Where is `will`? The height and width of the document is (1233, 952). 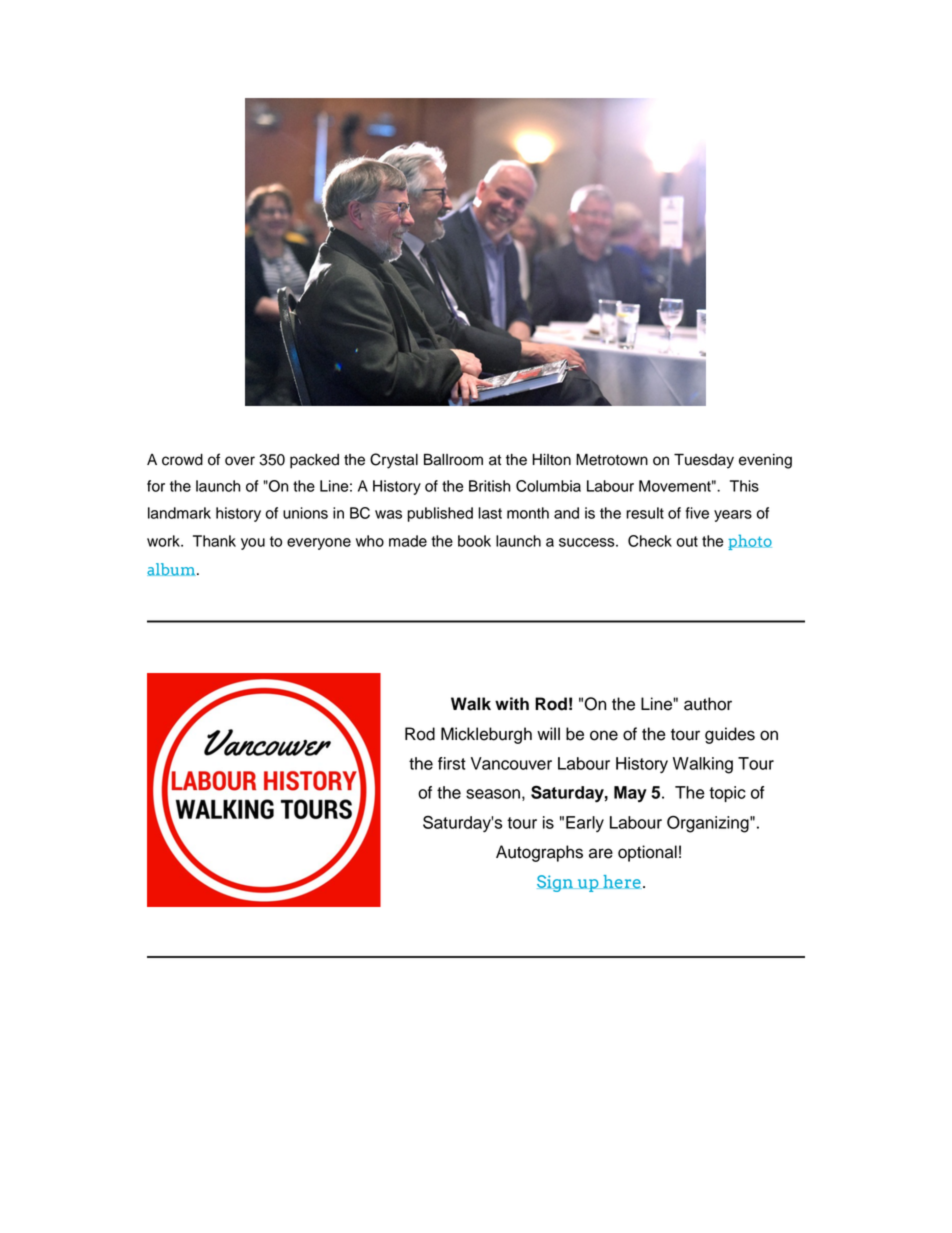 will is located at coordinates (548, 733).
